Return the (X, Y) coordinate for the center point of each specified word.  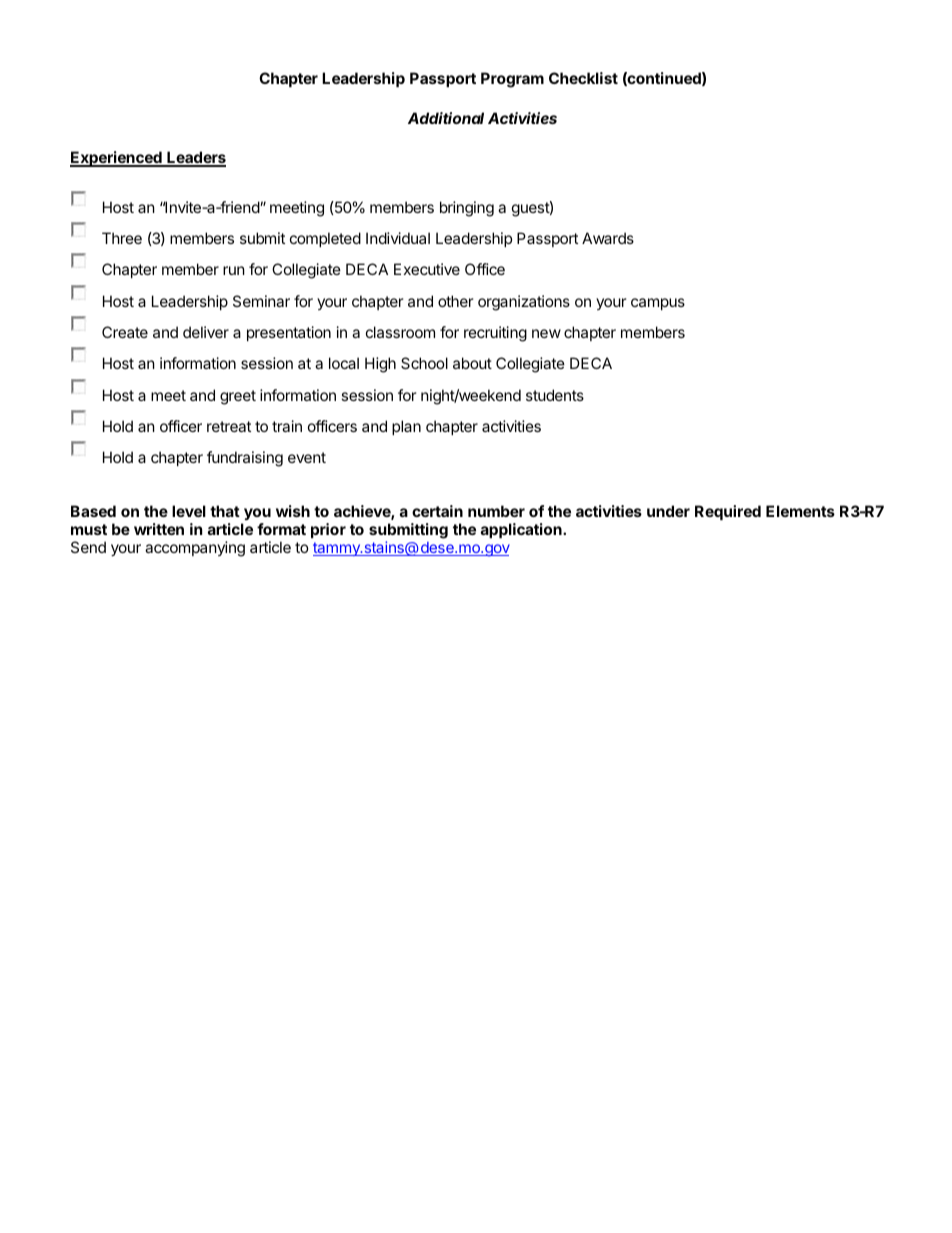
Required (728, 512)
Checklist (583, 78)
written (159, 529)
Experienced (117, 159)
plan (406, 427)
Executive (427, 269)
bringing (467, 209)
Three (122, 238)
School (424, 363)
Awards (608, 238)
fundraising (245, 459)
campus (658, 304)
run (234, 270)
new (546, 333)
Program (512, 80)
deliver (206, 332)
